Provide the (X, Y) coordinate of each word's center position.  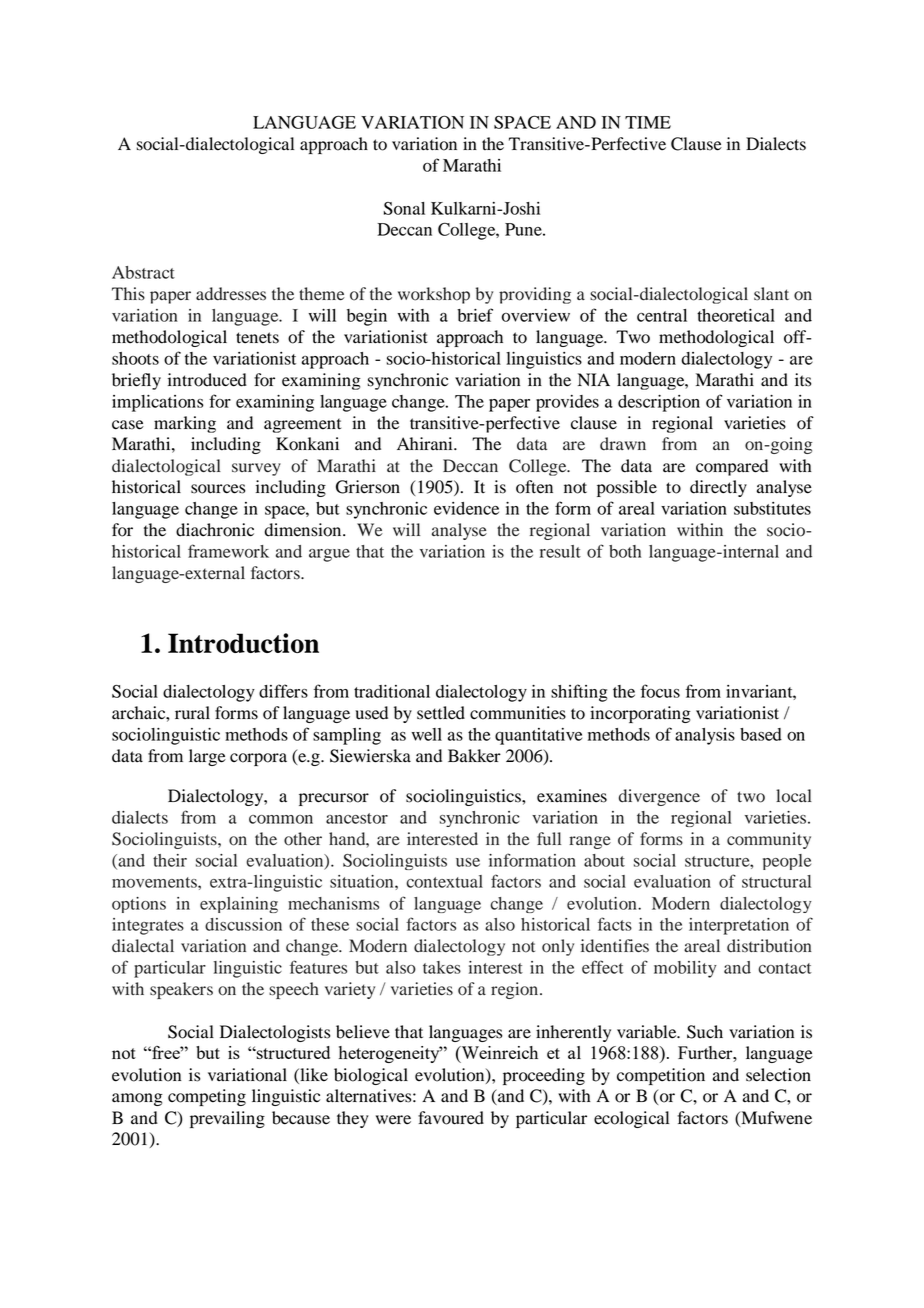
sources (218, 489)
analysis (705, 736)
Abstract (143, 272)
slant (771, 294)
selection (778, 1075)
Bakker (474, 756)
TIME (648, 122)
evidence (466, 508)
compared (732, 467)
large (207, 757)
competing (207, 1097)
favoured (451, 1118)
